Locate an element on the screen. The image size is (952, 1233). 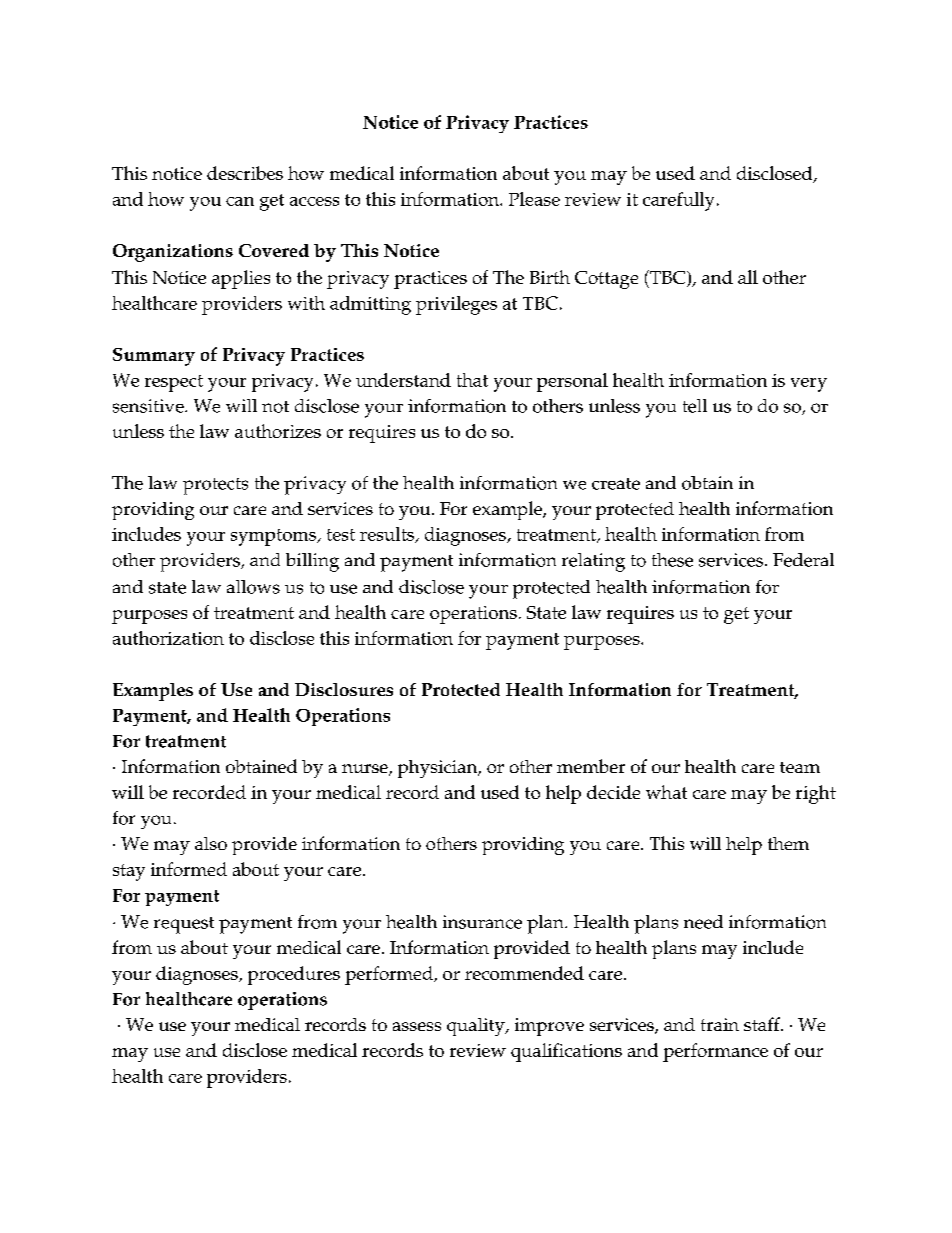
team is located at coordinates (800, 767).
